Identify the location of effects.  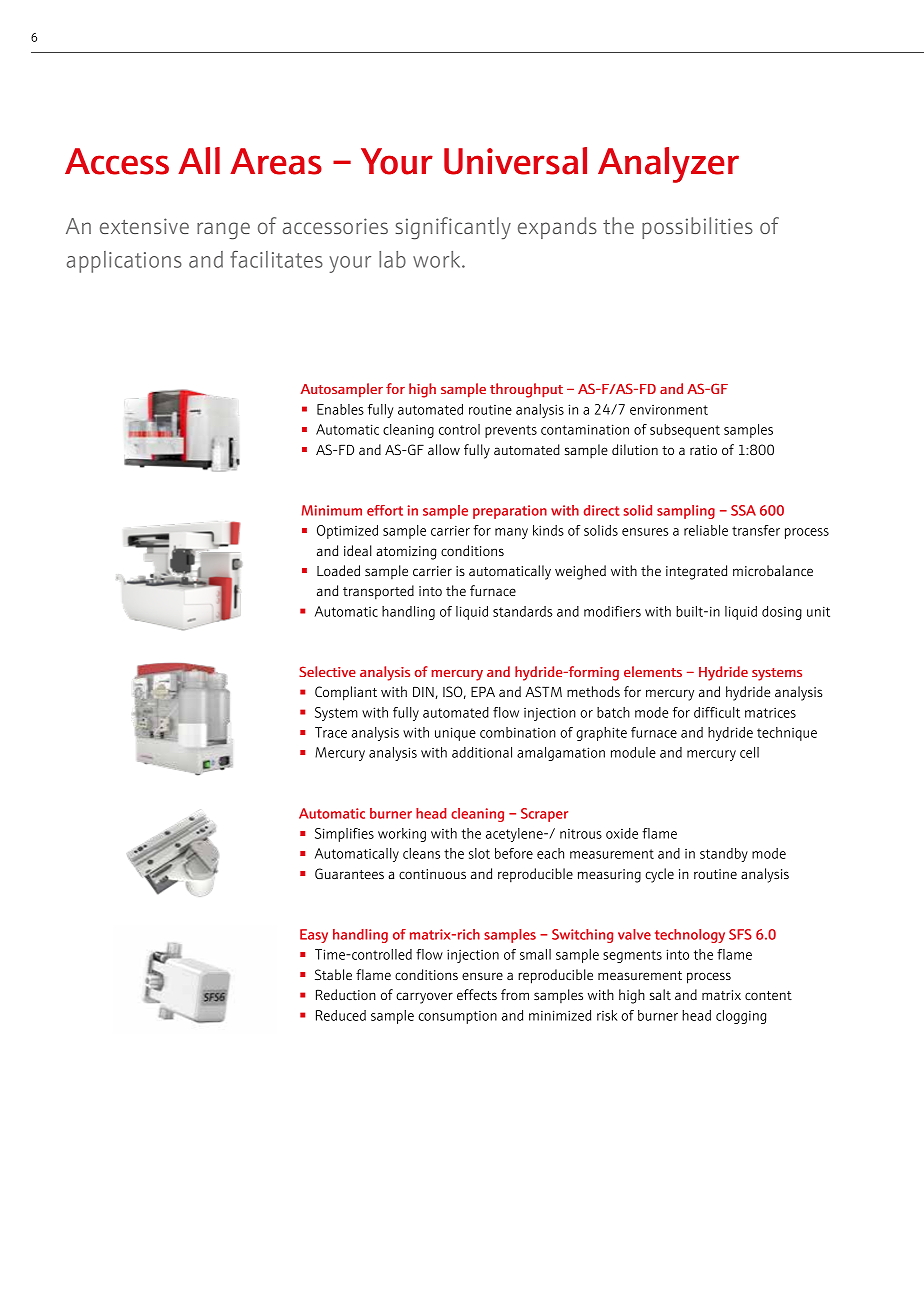
(477, 994).
